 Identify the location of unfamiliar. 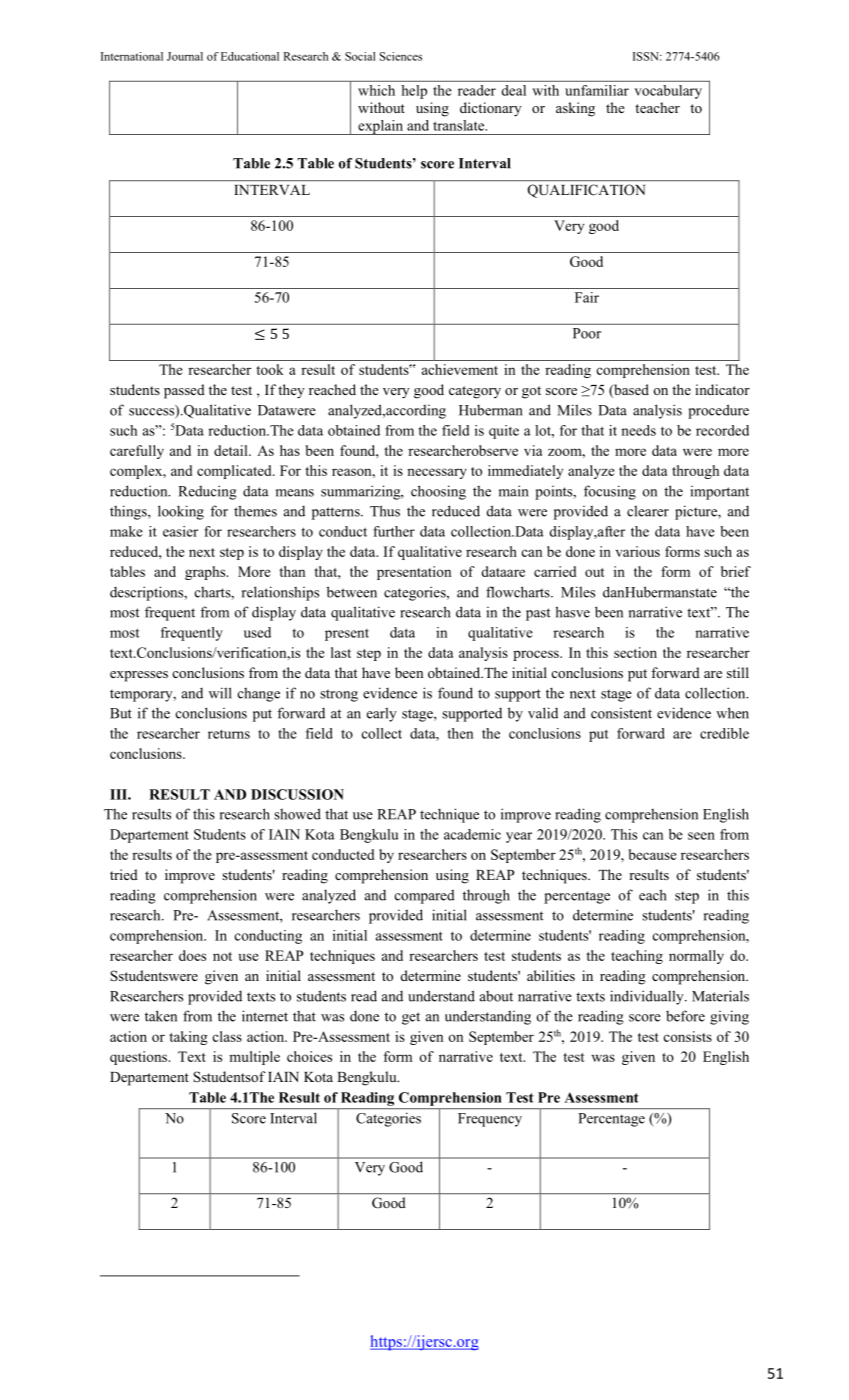
(597, 90).
